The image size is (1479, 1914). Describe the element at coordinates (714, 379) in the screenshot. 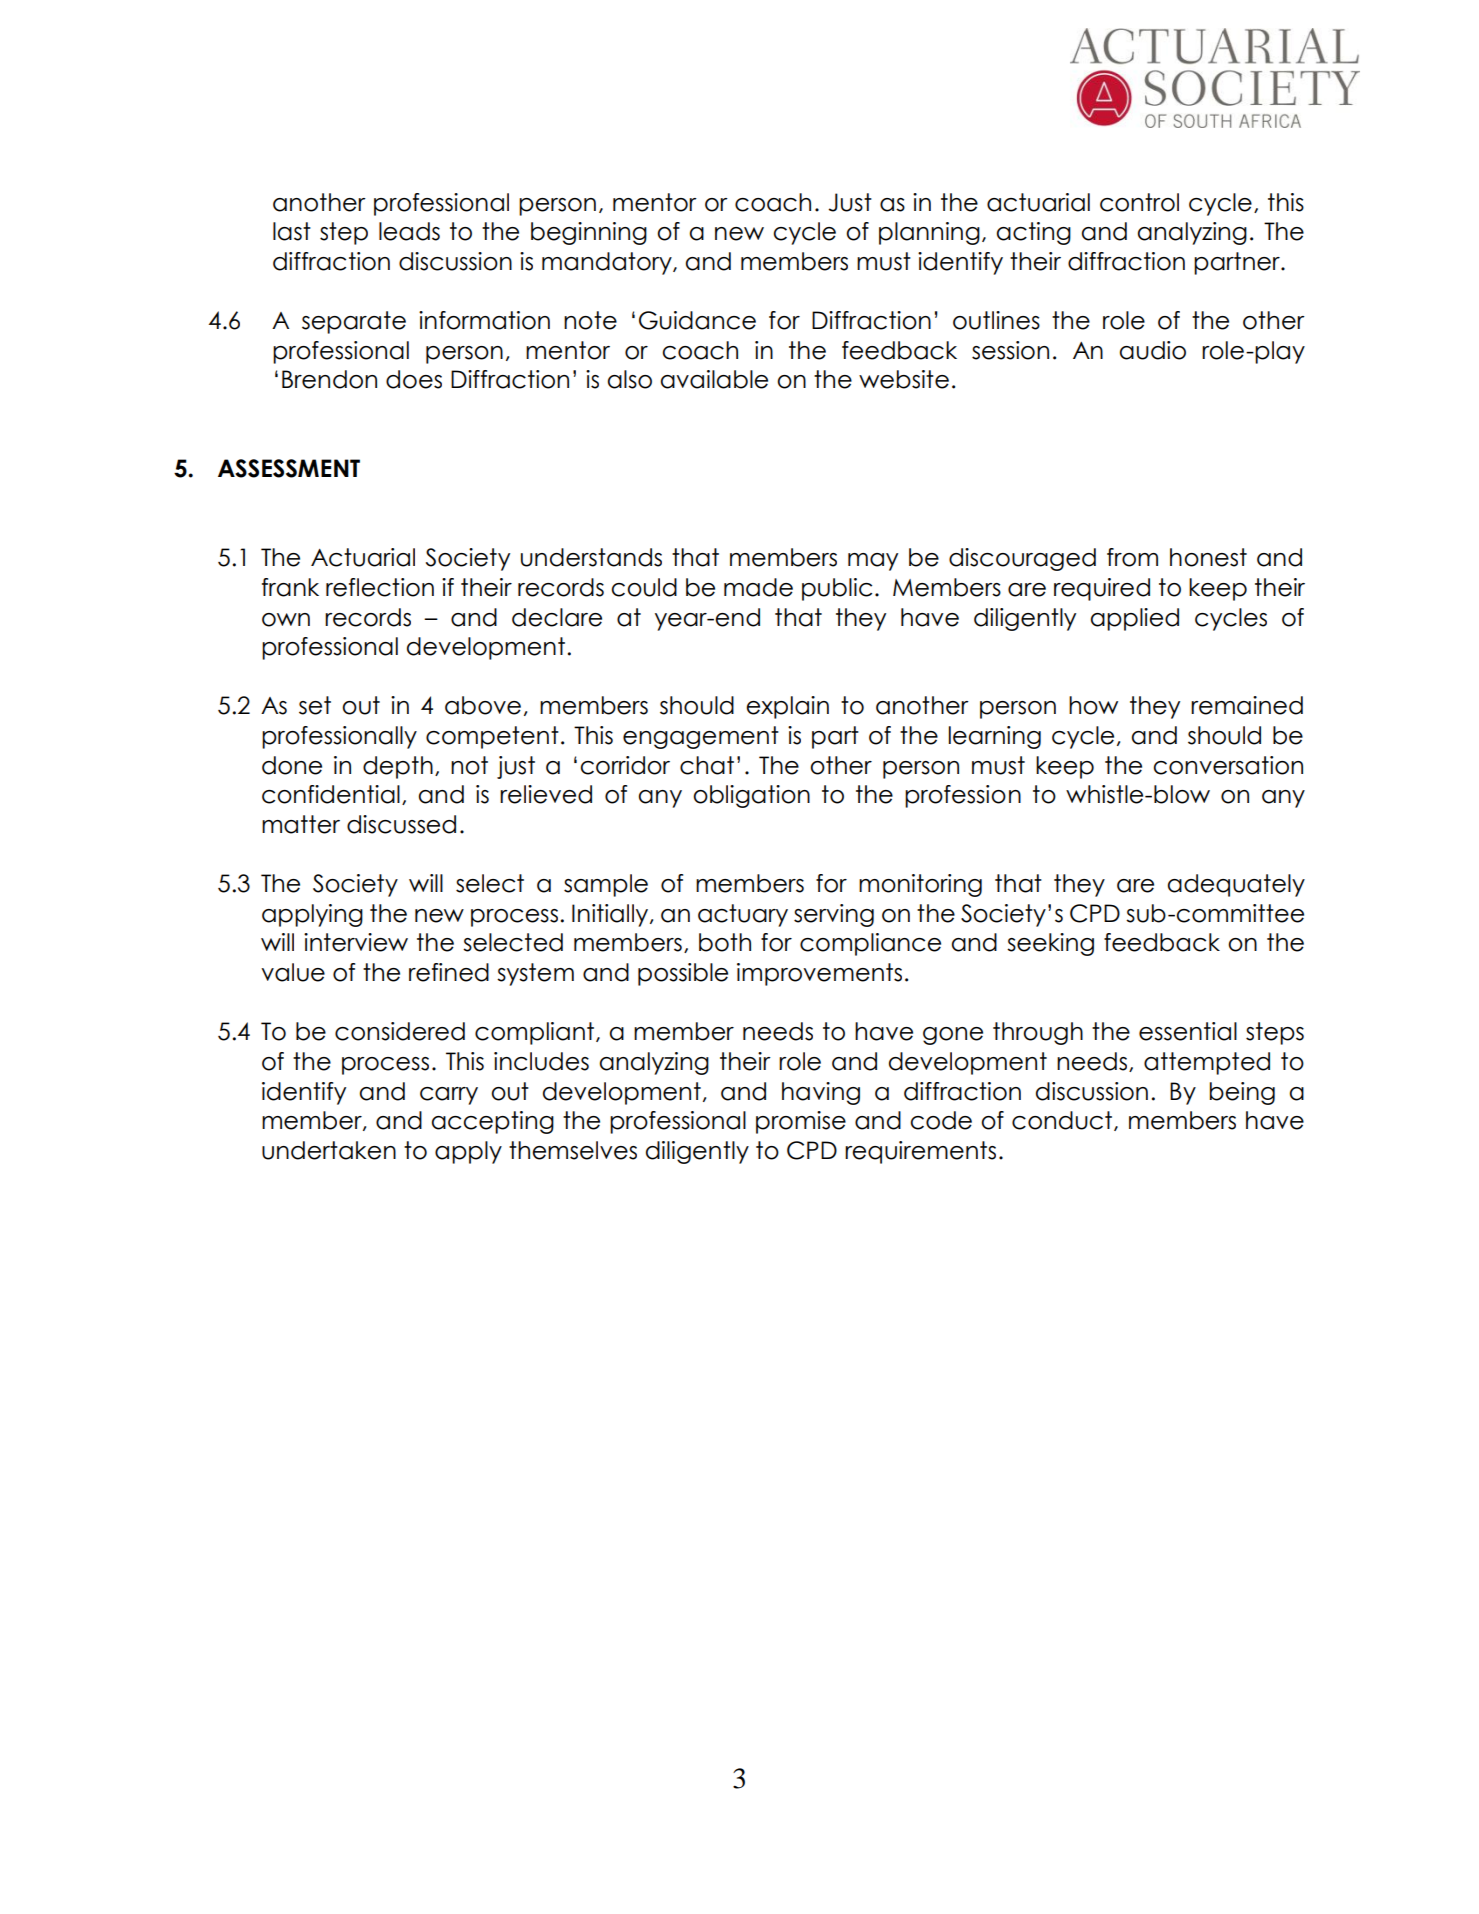

I see `available` at that location.
